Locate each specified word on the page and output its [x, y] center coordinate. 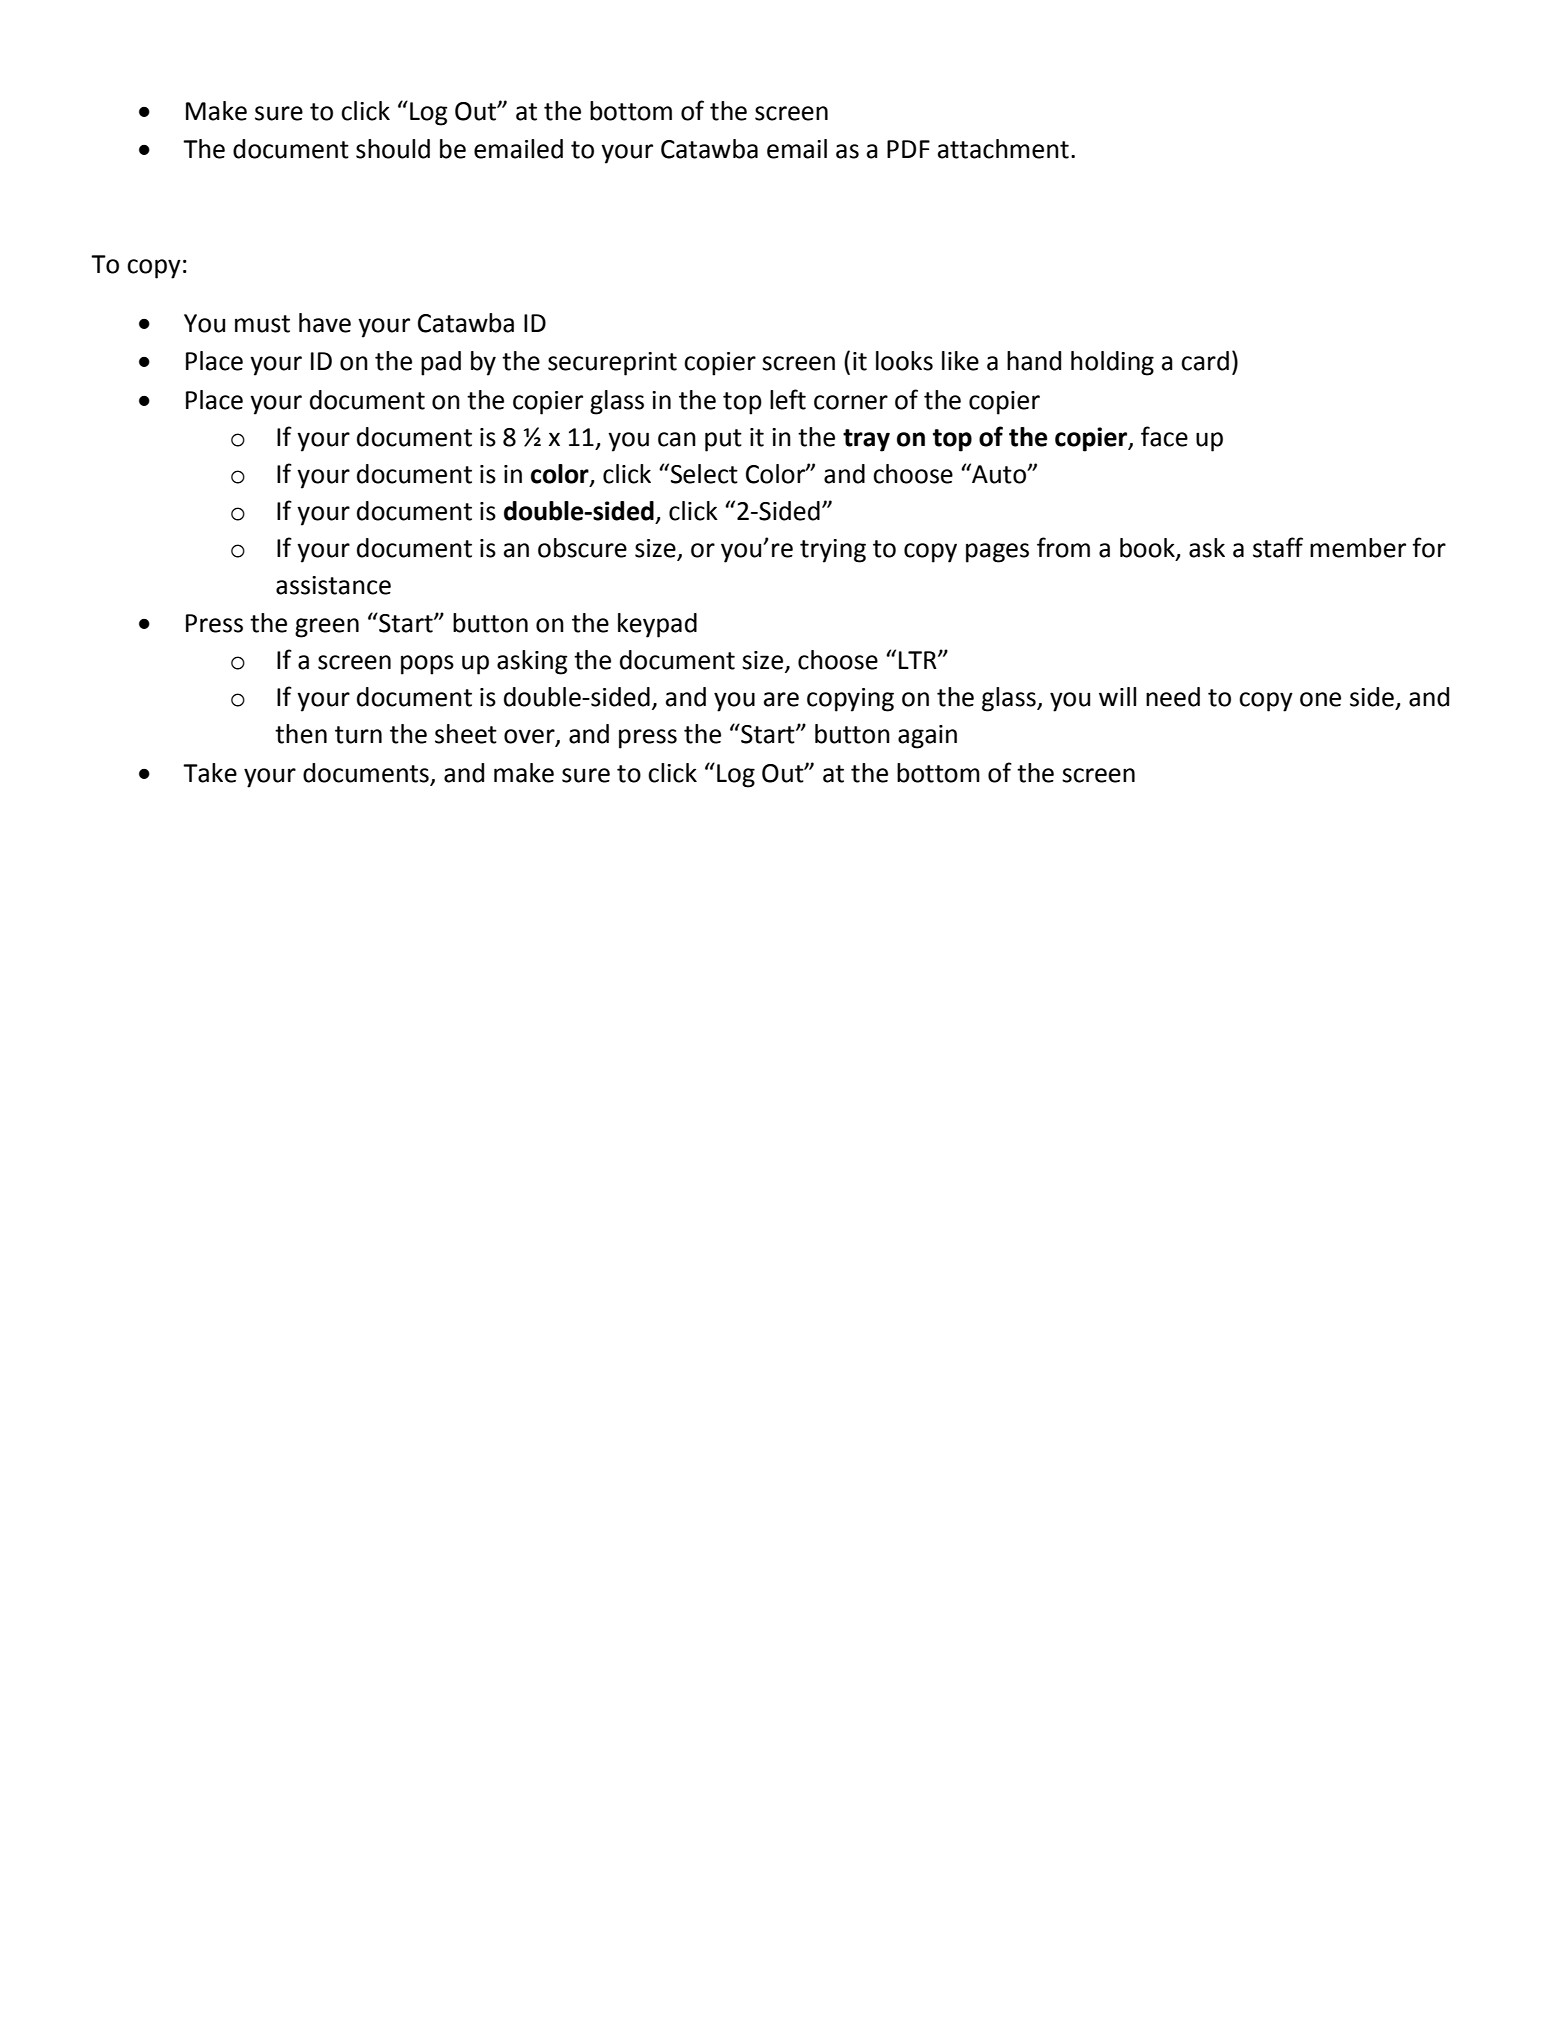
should [393, 149]
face [1164, 436]
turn [358, 735]
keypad [657, 625]
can [677, 439]
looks [904, 361]
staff [1278, 547]
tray [866, 440]
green [327, 628]
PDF [908, 149]
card [1205, 361]
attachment [1003, 149]
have [325, 323]
